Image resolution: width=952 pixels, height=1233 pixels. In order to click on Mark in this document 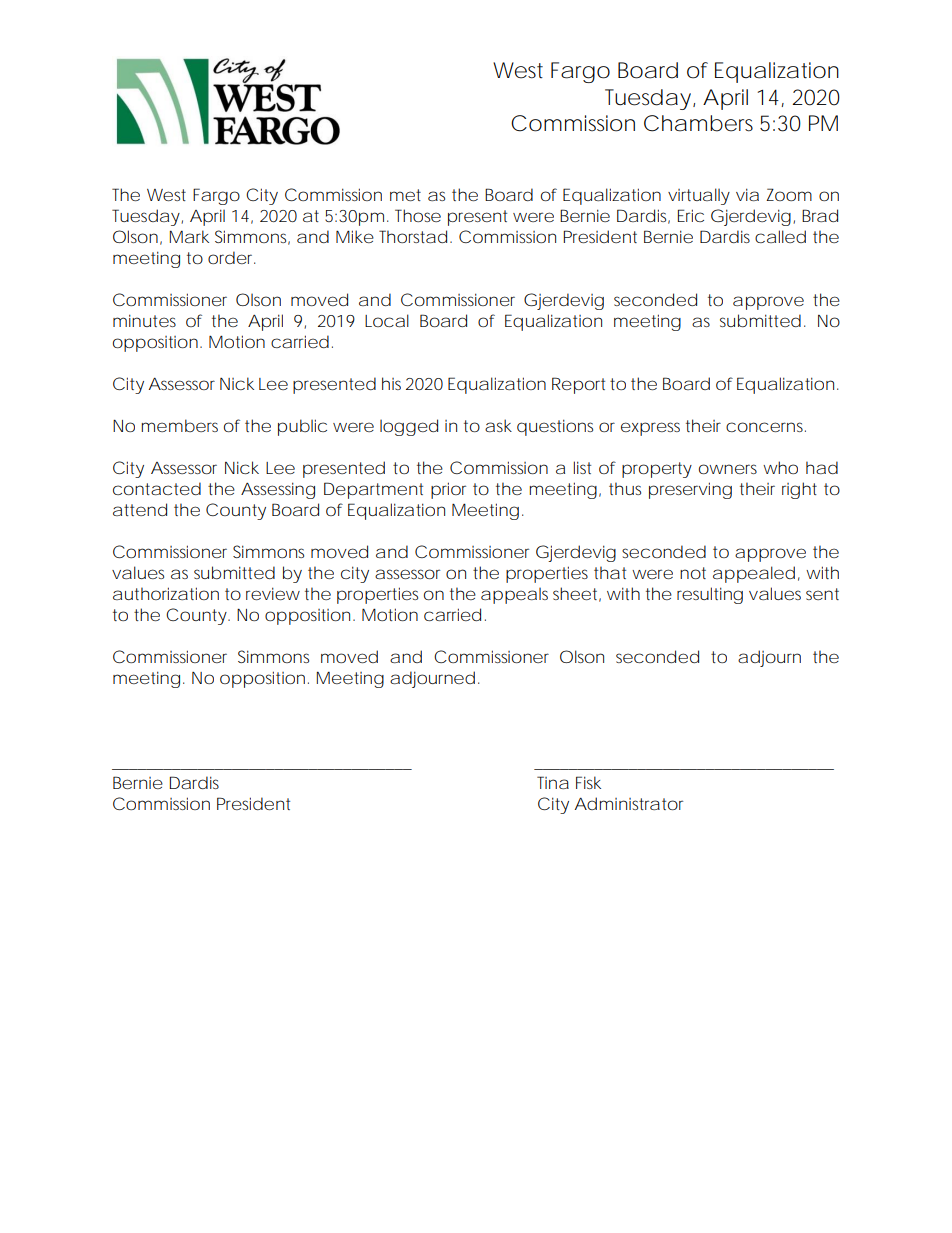, I will do `click(189, 236)`.
